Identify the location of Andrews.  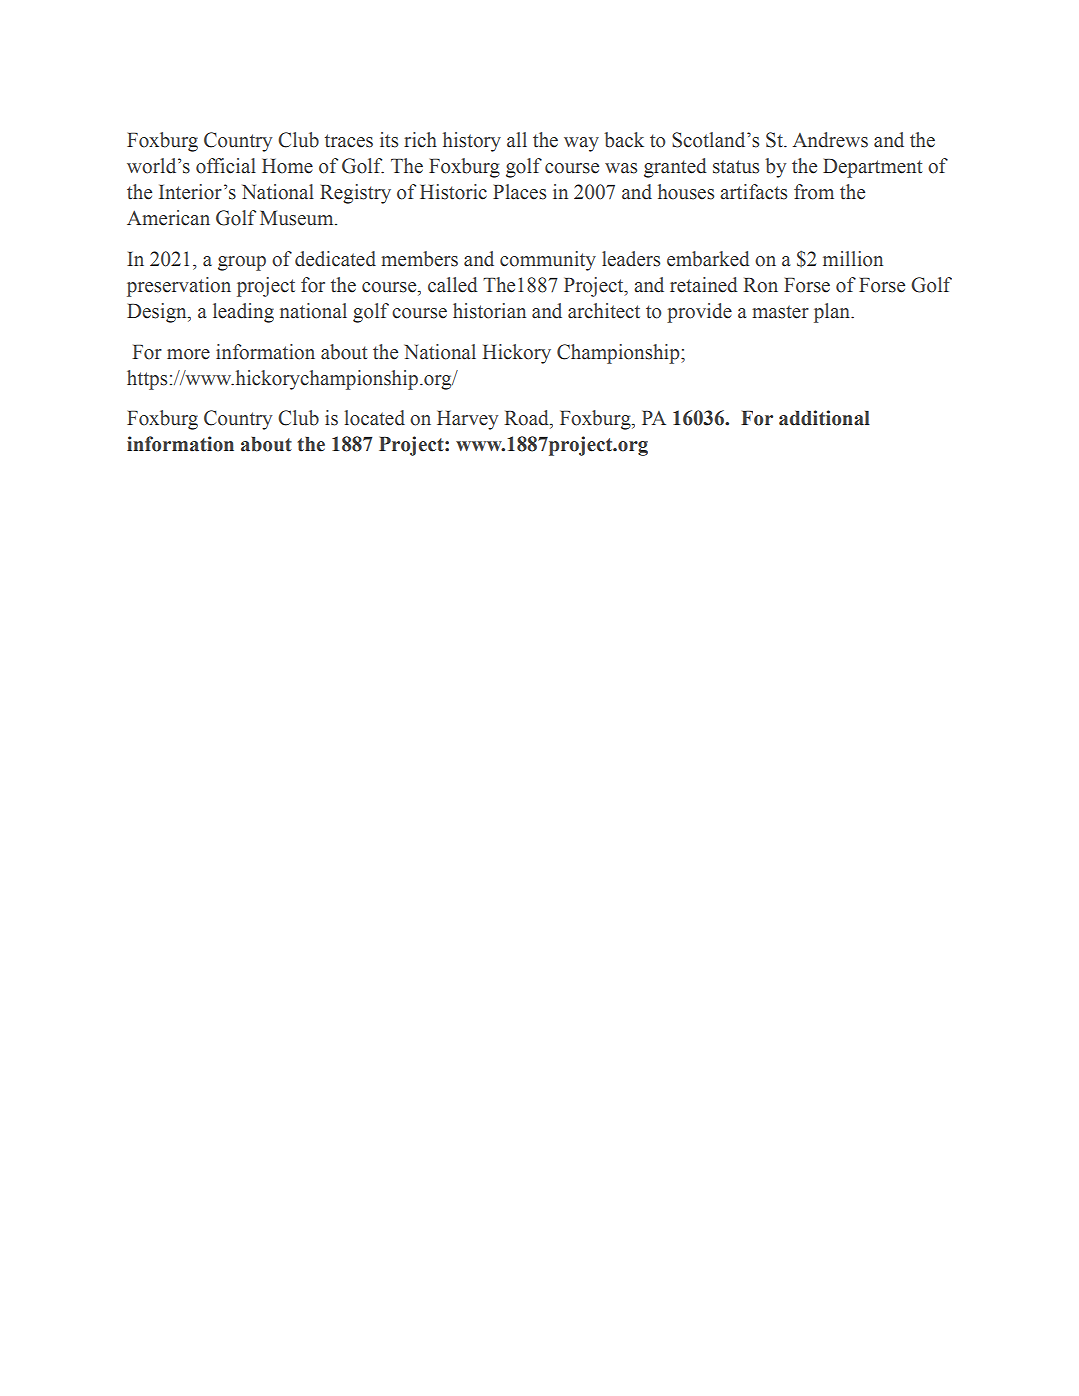
(830, 140).
